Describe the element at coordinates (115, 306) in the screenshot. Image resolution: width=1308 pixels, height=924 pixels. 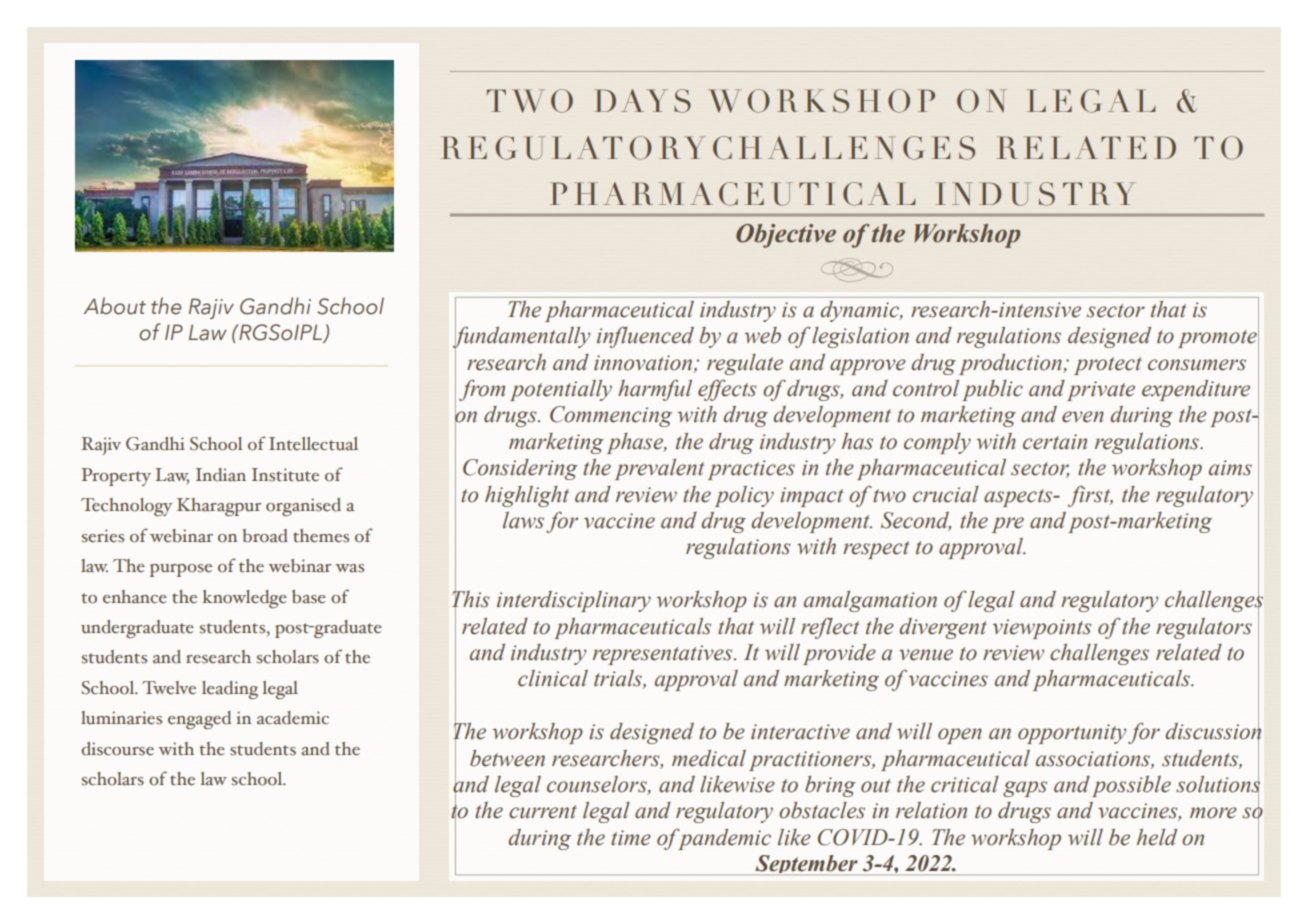
I see `About` at that location.
